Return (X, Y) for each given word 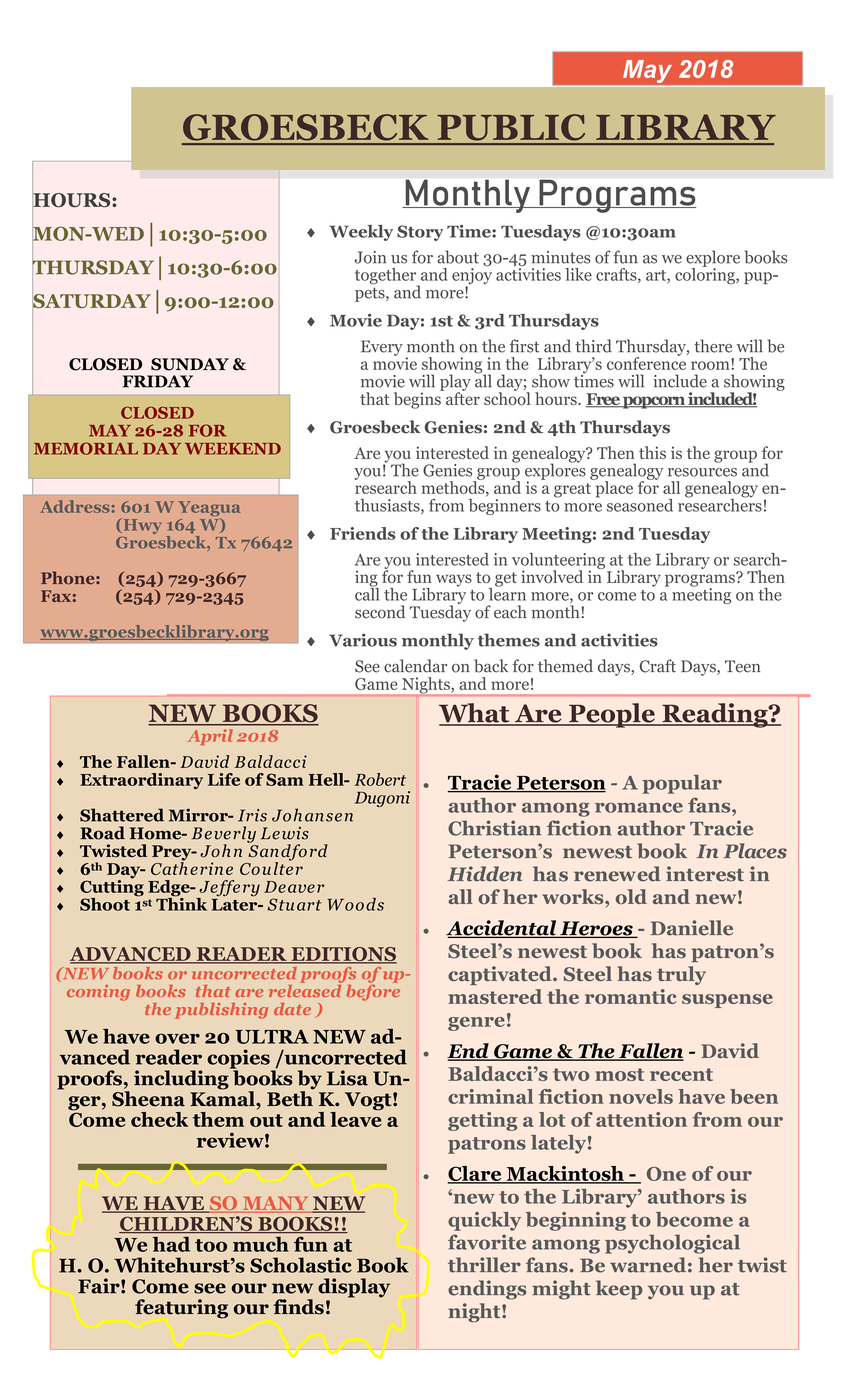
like (578, 274)
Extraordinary (141, 781)
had (171, 1244)
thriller (484, 1265)
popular (682, 784)
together (387, 277)
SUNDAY (190, 364)
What (475, 714)
